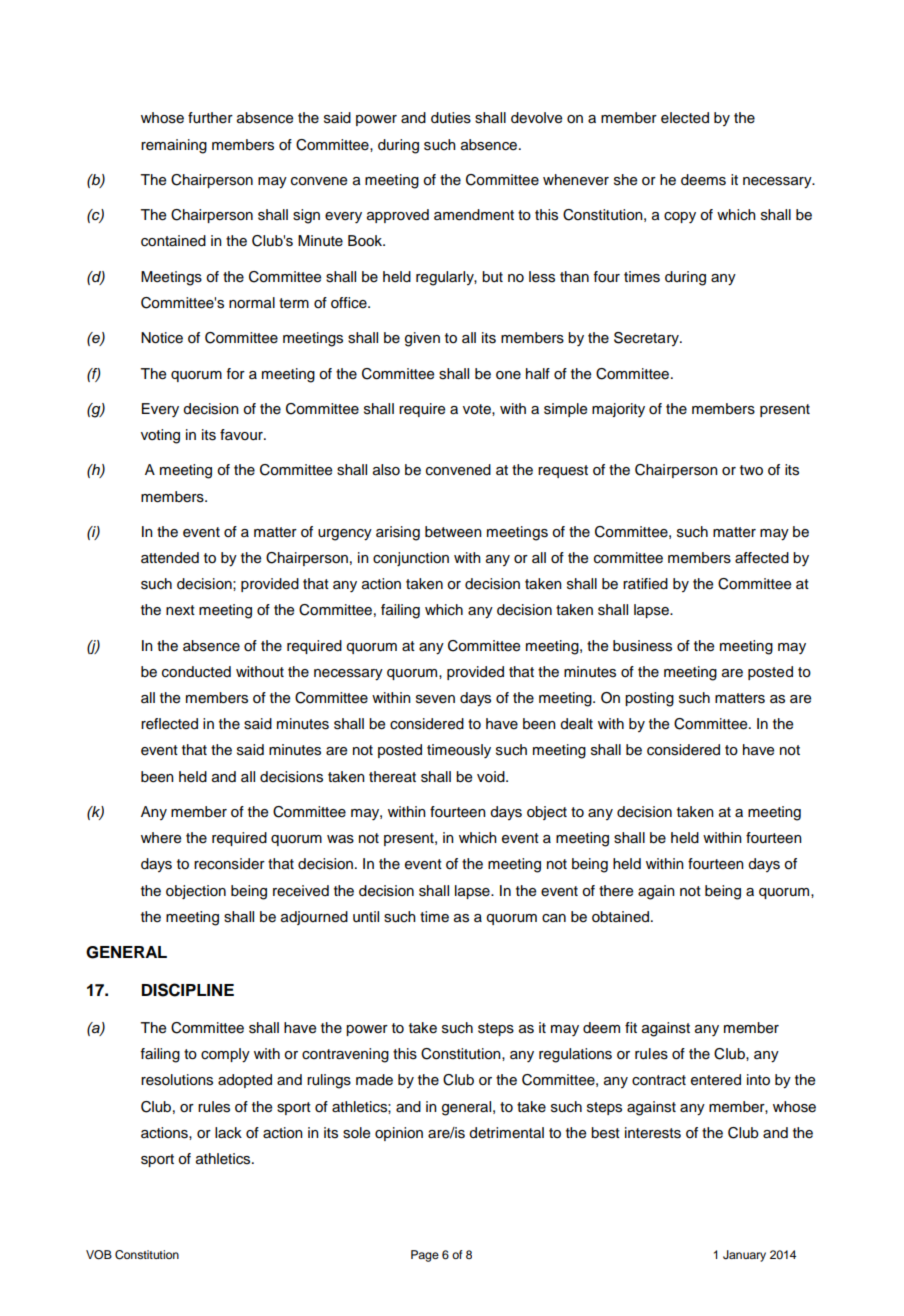 The height and width of the screenshot is (1316, 904). I want to click on conducted, so click(196, 672).
